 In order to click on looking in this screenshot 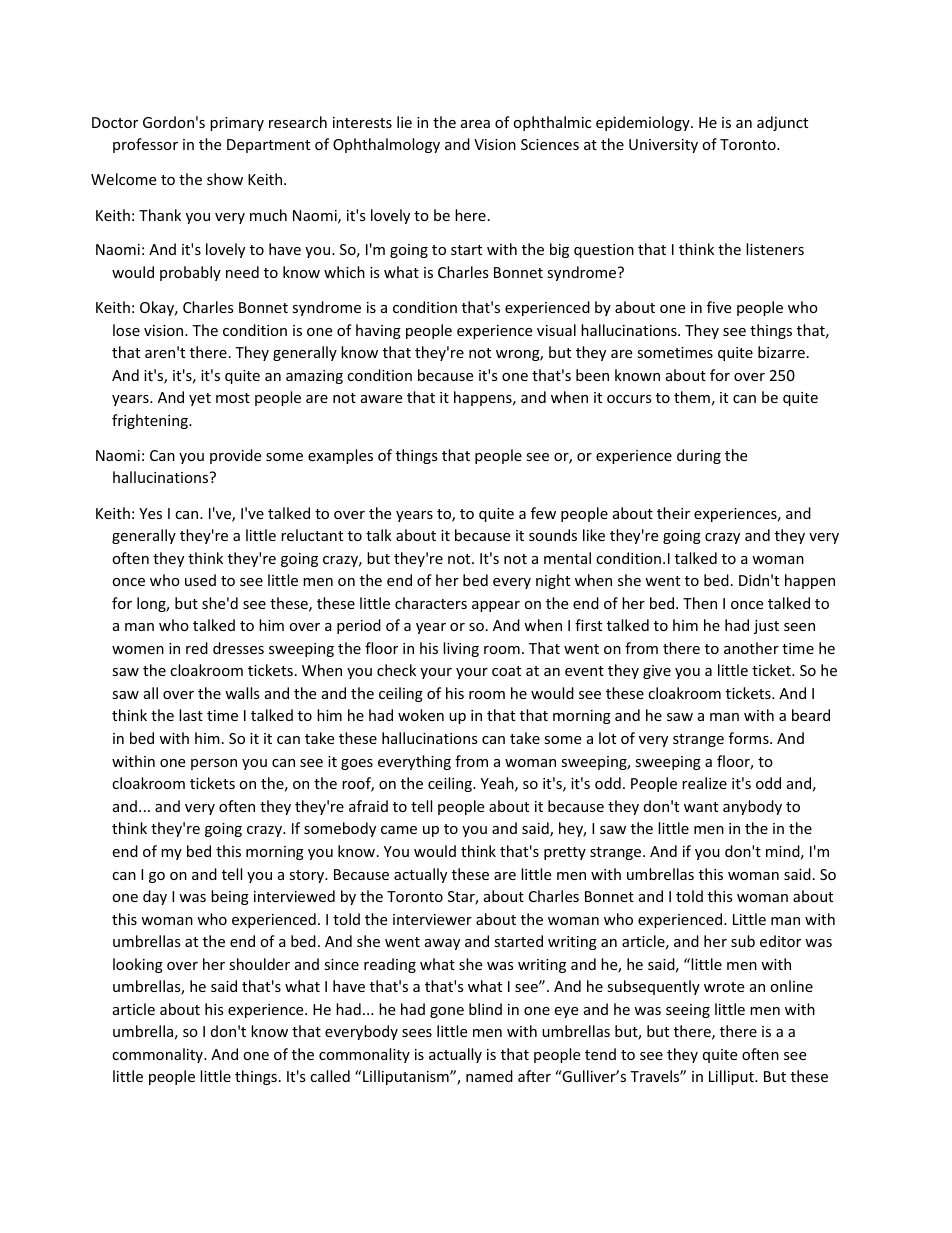, I will do `click(138, 965)`.
